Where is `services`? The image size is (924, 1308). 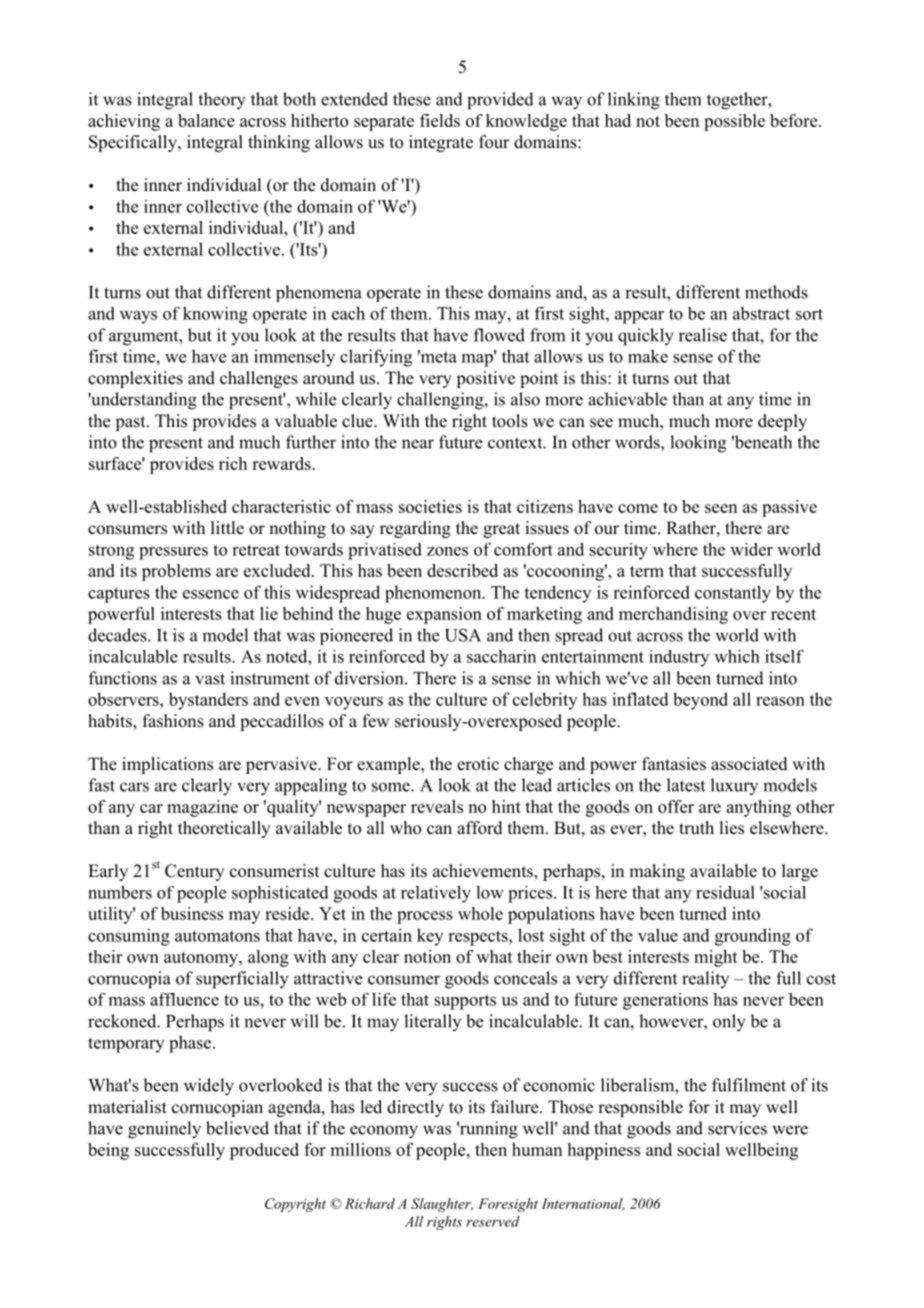
services is located at coordinates (737, 1128).
